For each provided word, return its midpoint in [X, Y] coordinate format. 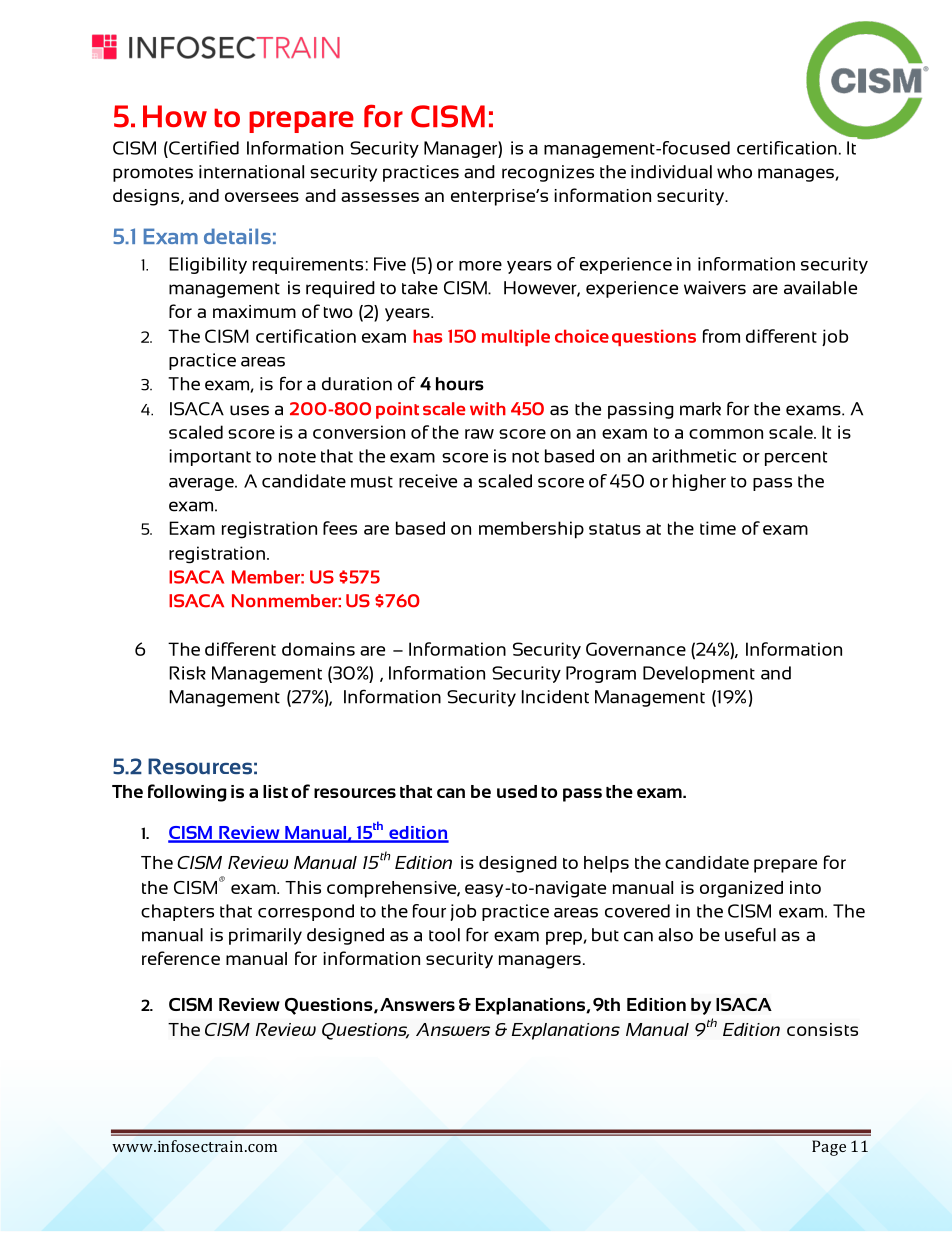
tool [444, 935]
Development [699, 674]
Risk [187, 673]
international [251, 172]
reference [181, 958]
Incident [555, 697]
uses [249, 410]
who [734, 172]
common [726, 434]
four [429, 911]
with [488, 408]
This [303, 887]
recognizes [548, 173]
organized [741, 889]
